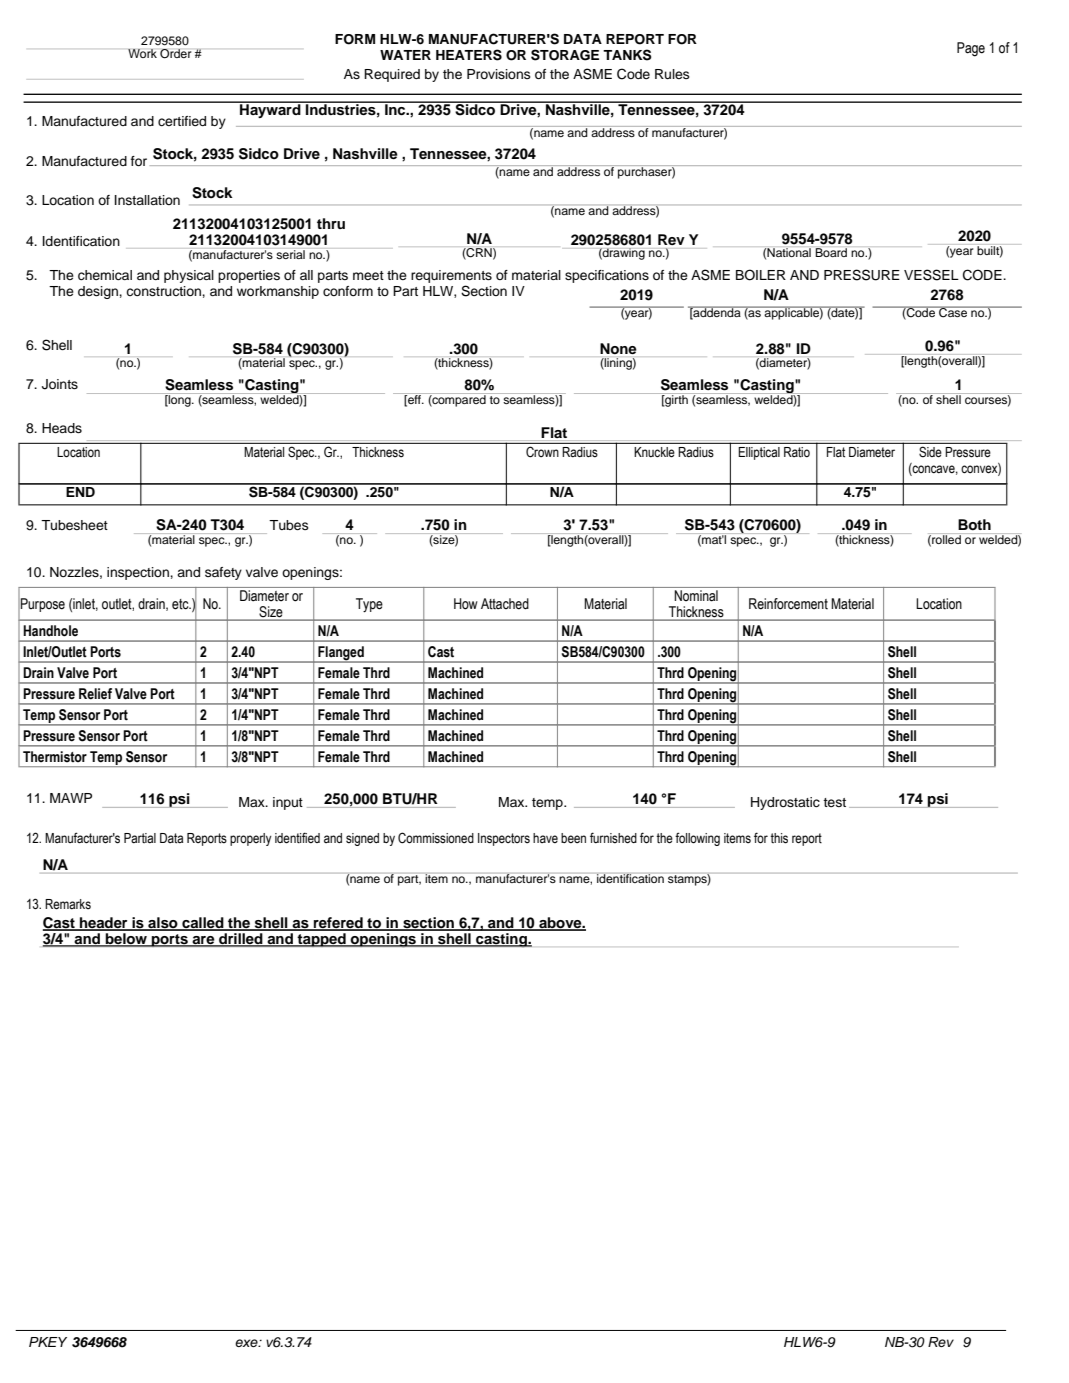  I want to click on this, so click(779, 838).
